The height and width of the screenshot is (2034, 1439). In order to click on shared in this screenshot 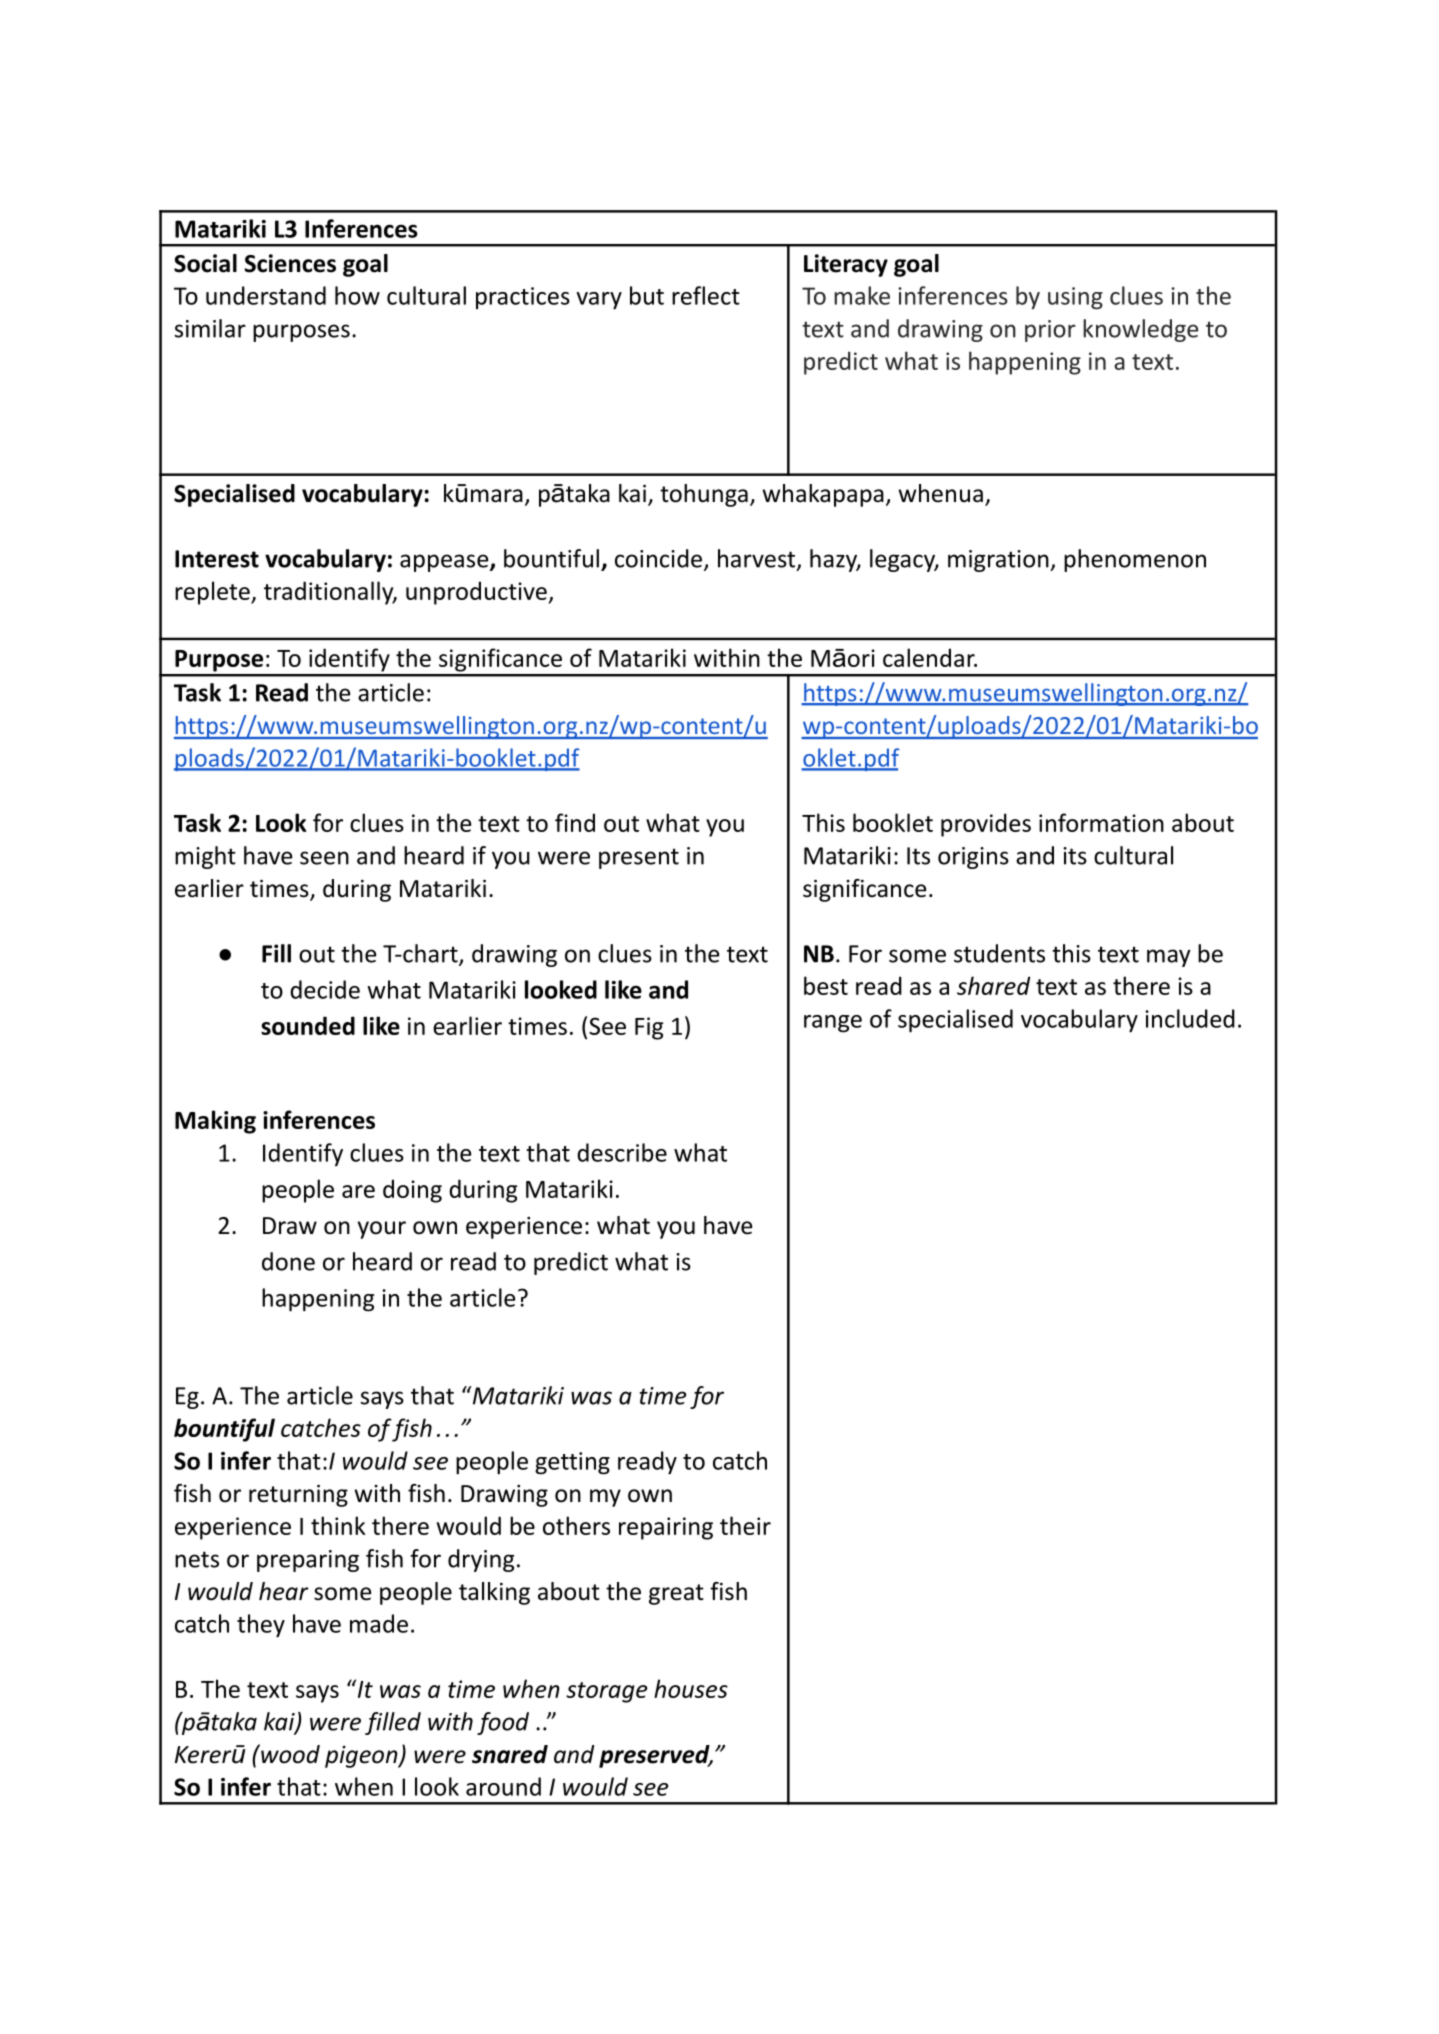, I will do `click(993, 985)`.
